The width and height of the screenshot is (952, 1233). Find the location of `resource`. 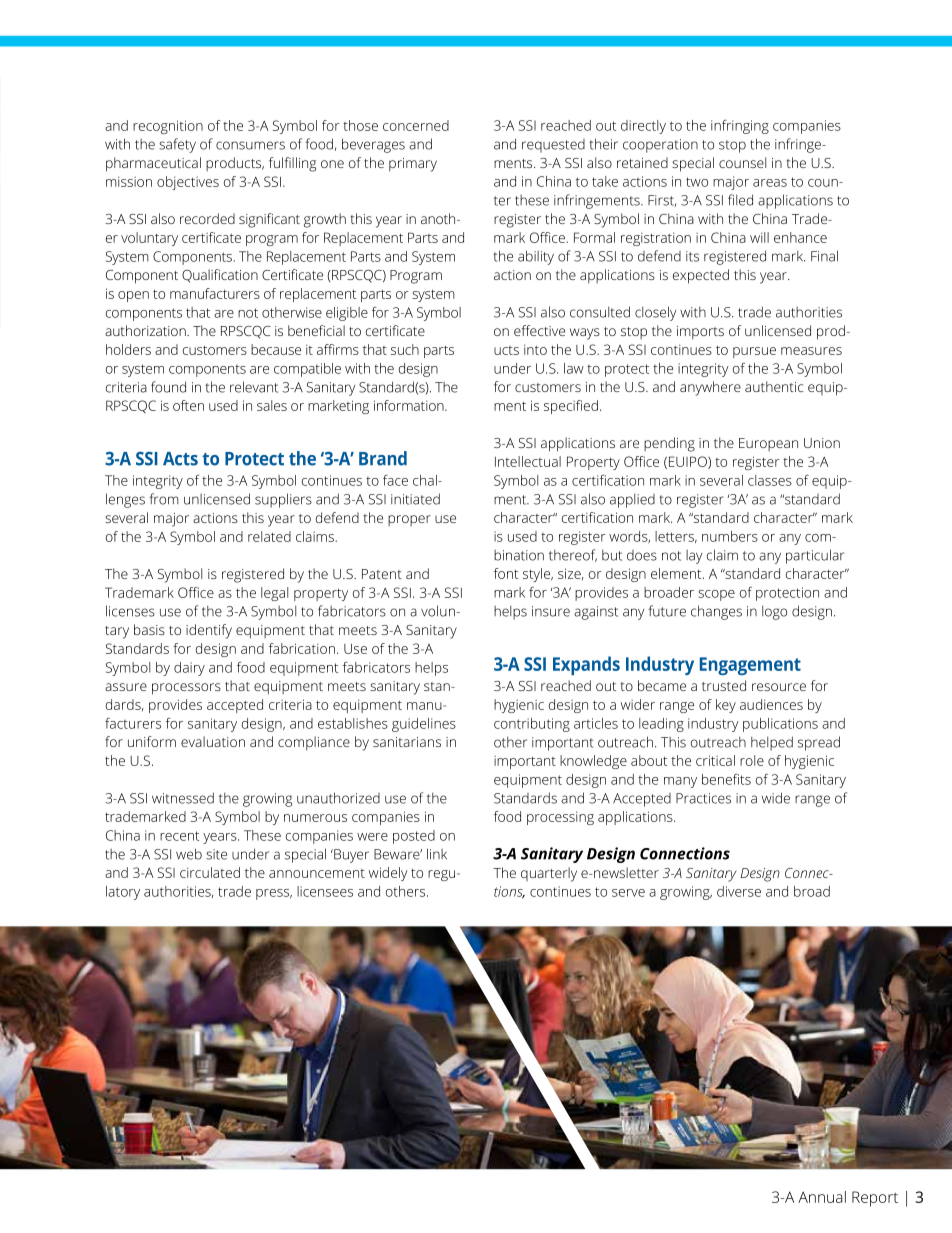

resource is located at coordinates (779, 687).
